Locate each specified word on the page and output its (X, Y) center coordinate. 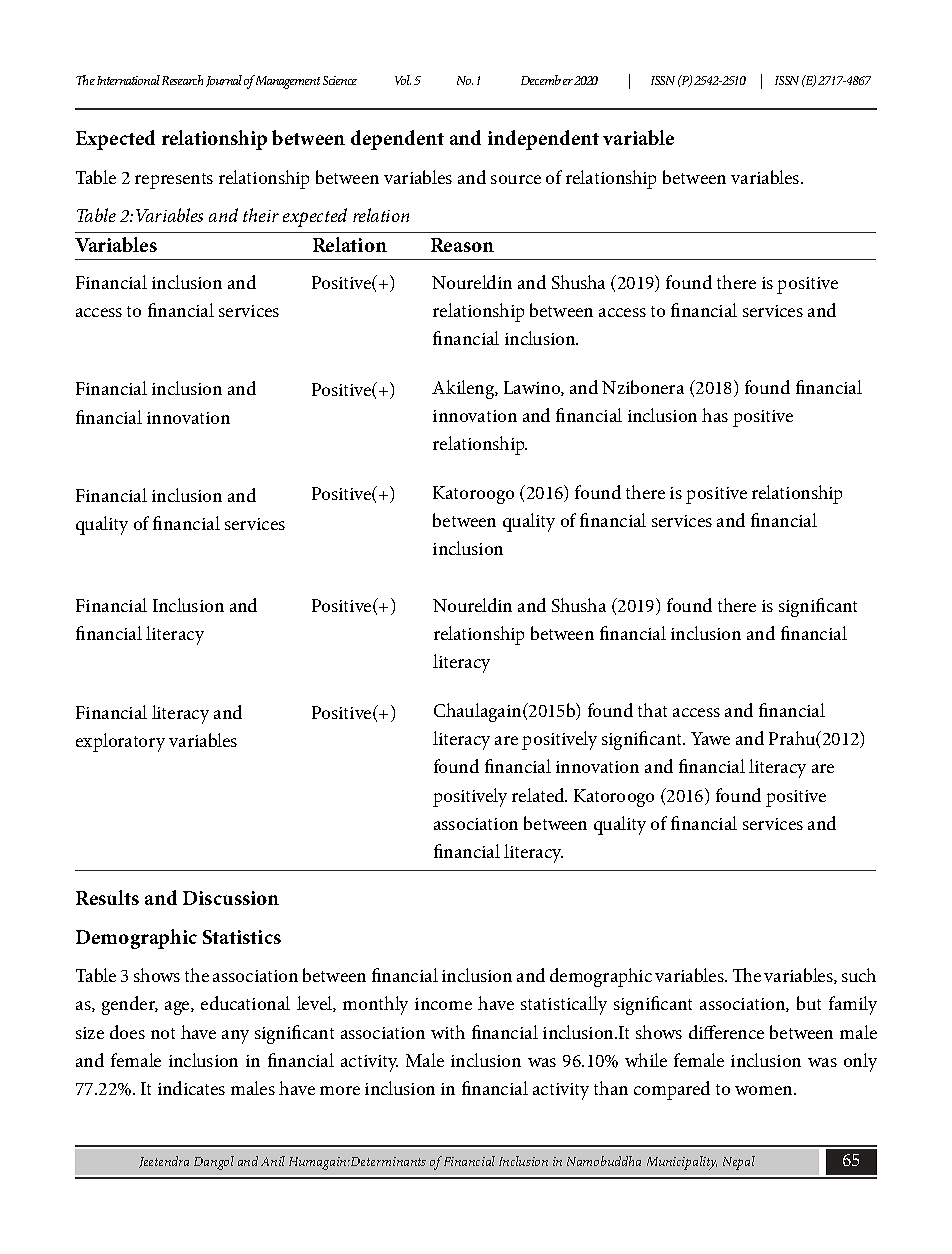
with (448, 1032)
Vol (403, 80)
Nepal (739, 1163)
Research (182, 80)
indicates (191, 1088)
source (516, 179)
